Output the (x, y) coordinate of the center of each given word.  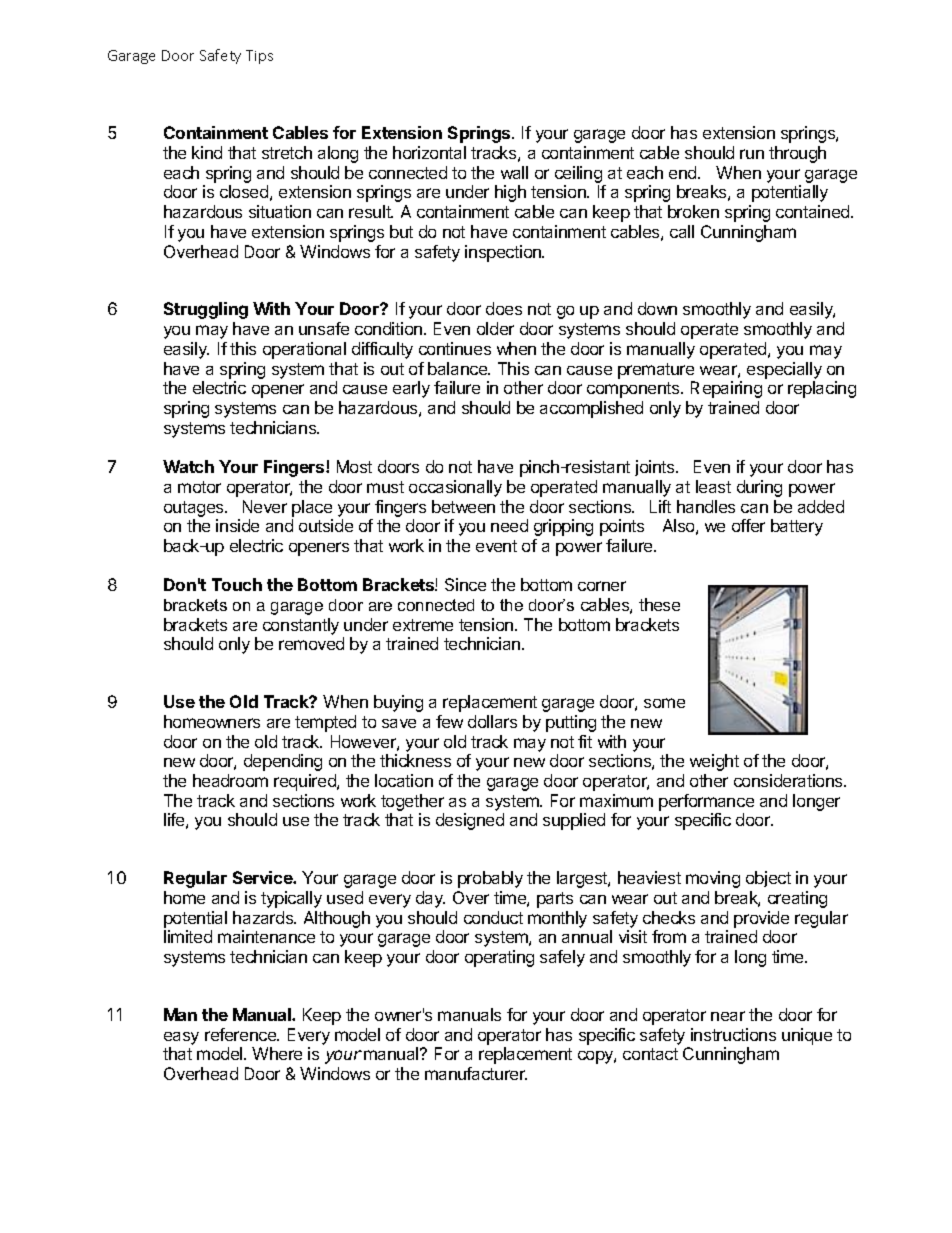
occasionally (455, 488)
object (768, 879)
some (664, 703)
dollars (492, 721)
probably (490, 879)
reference (241, 1034)
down (657, 308)
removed (311, 643)
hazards (264, 917)
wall (514, 172)
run (752, 154)
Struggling (206, 310)
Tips (259, 57)
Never (265, 506)
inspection (504, 253)
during (759, 488)
